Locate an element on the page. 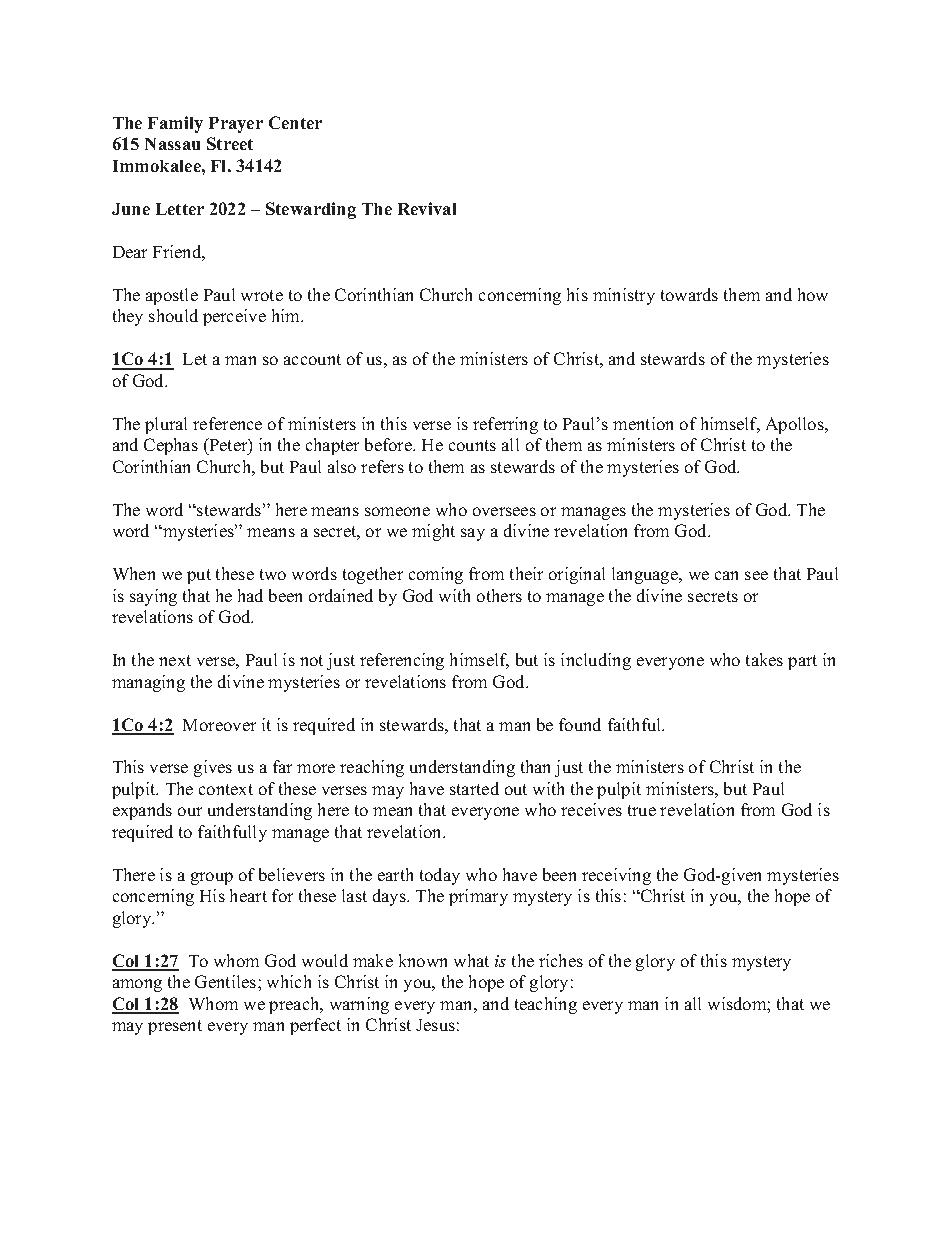  riches is located at coordinates (561, 960).
